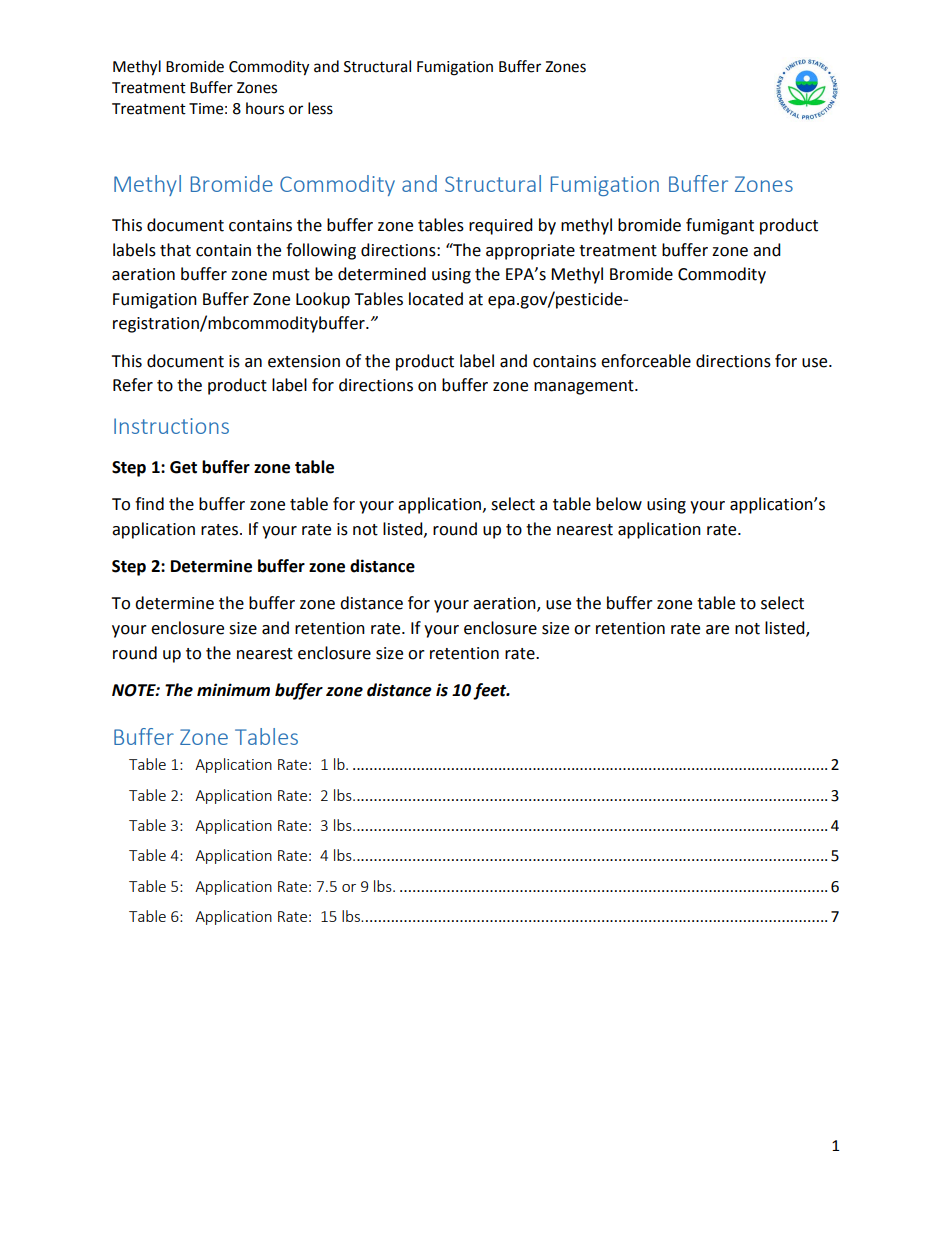 The width and height of the screenshot is (952, 1233). Describe the element at coordinates (436, 299) in the screenshot. I see `located` at that location.
